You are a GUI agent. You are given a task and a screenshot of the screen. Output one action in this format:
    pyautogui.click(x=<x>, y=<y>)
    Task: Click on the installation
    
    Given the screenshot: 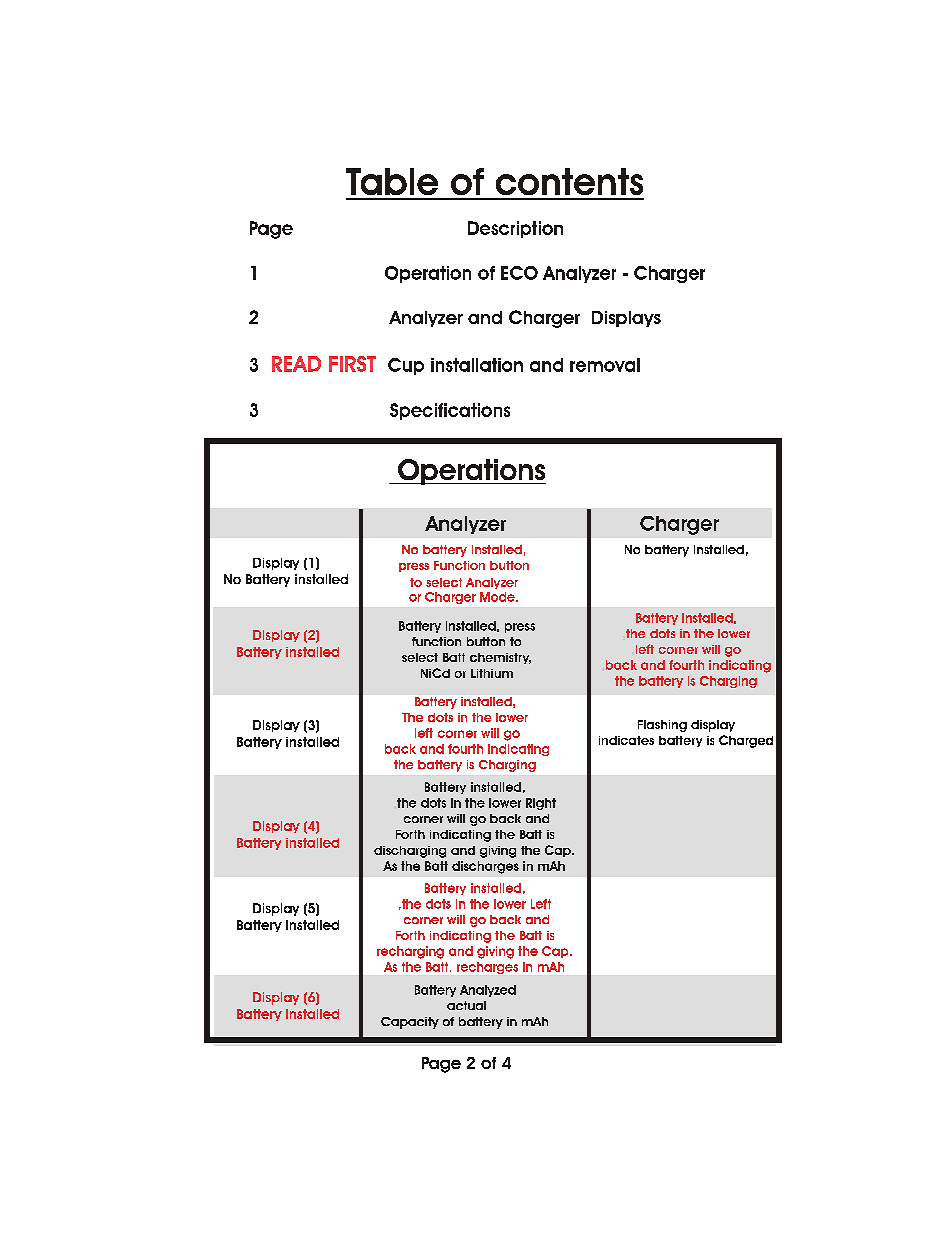 What is the action you would take?
    pyautogui.click(x=477, y=365)
